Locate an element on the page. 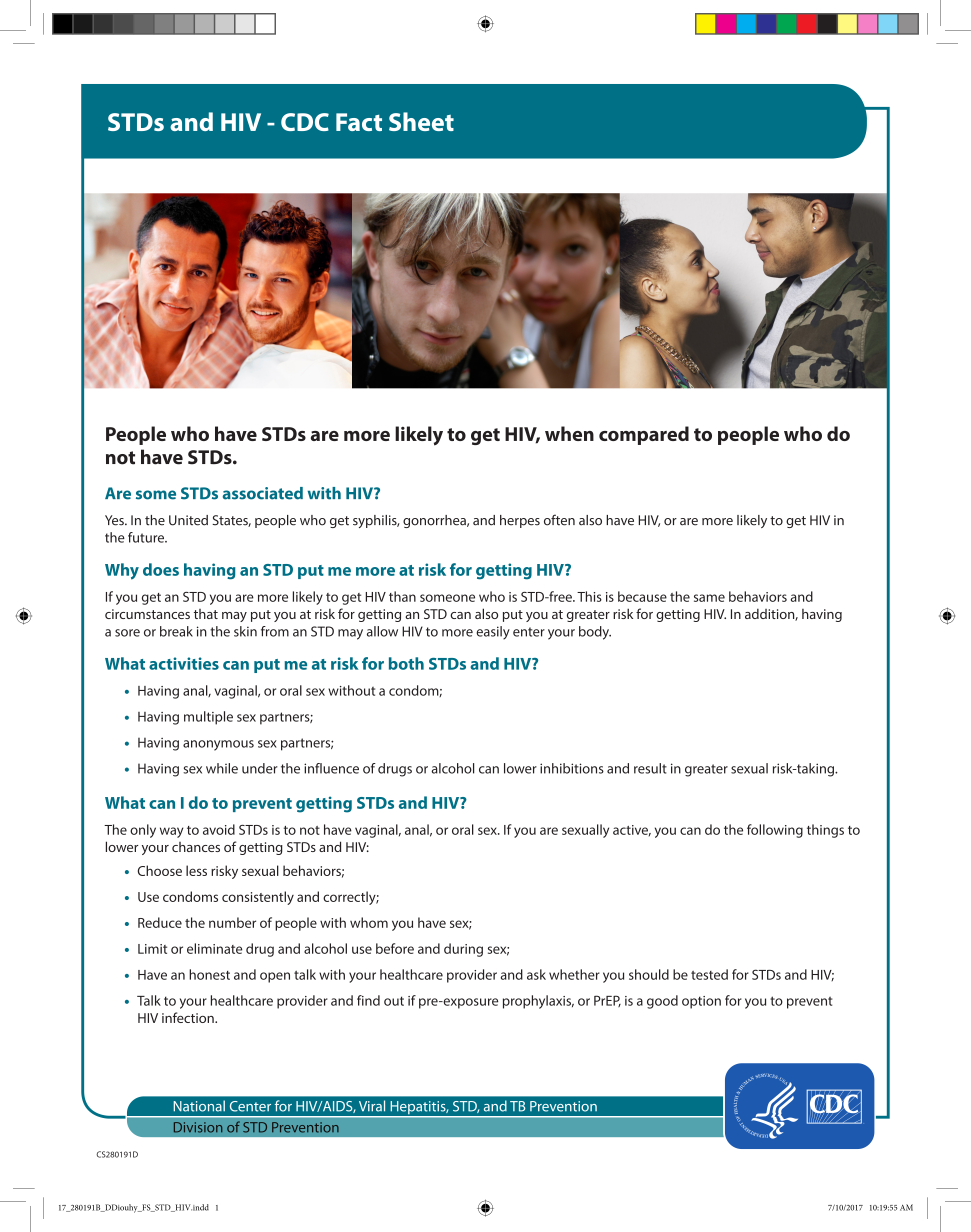  inhibitions is located at coordinates (572, 768).
